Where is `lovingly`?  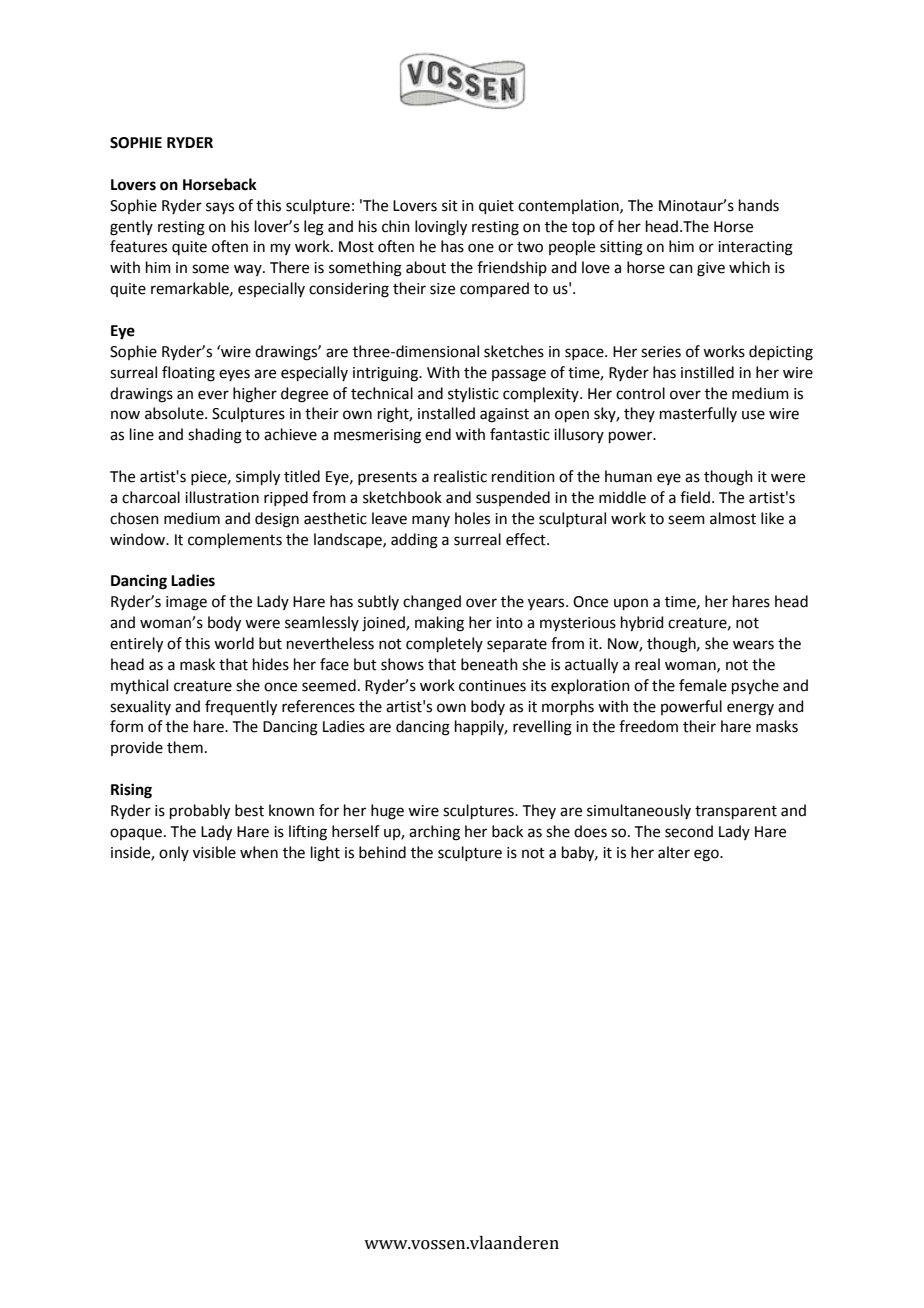
lovingly is located at coordinates (441, 228).
